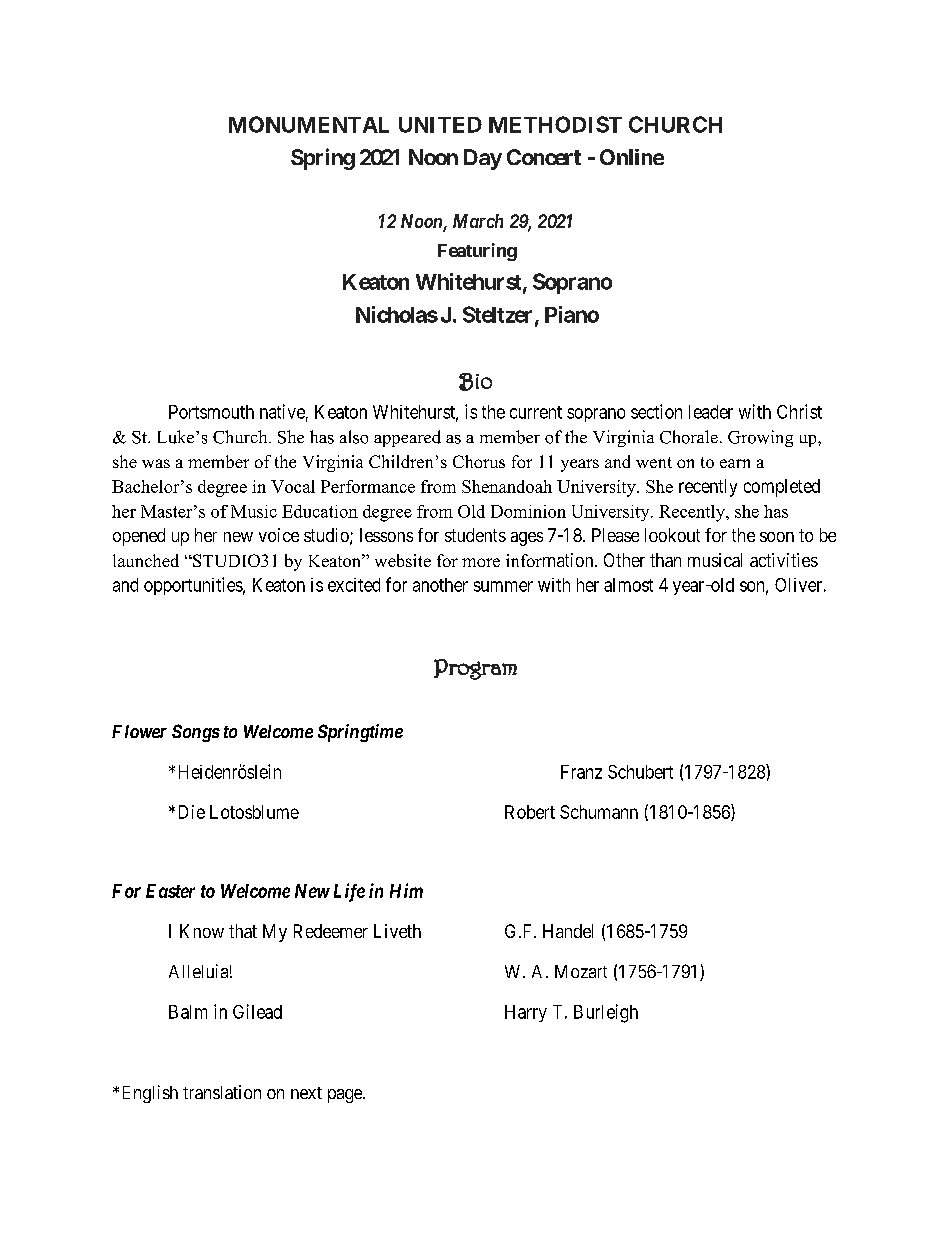 The height and width of the document is (1233, 952). I want to click on Portsmouth, so click(211, 412).
